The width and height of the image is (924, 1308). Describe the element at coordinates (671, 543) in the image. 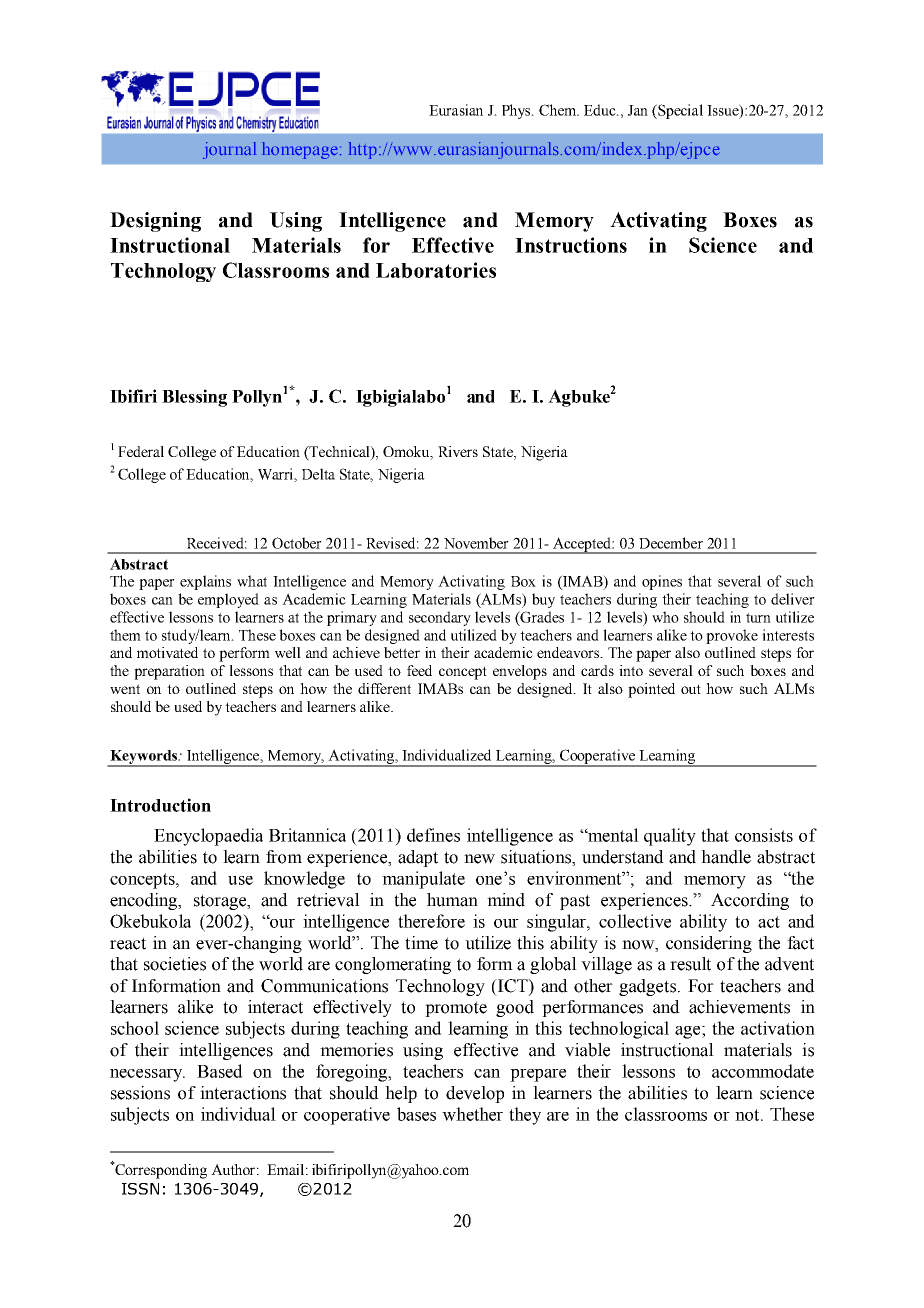

I see `December` at that location.
